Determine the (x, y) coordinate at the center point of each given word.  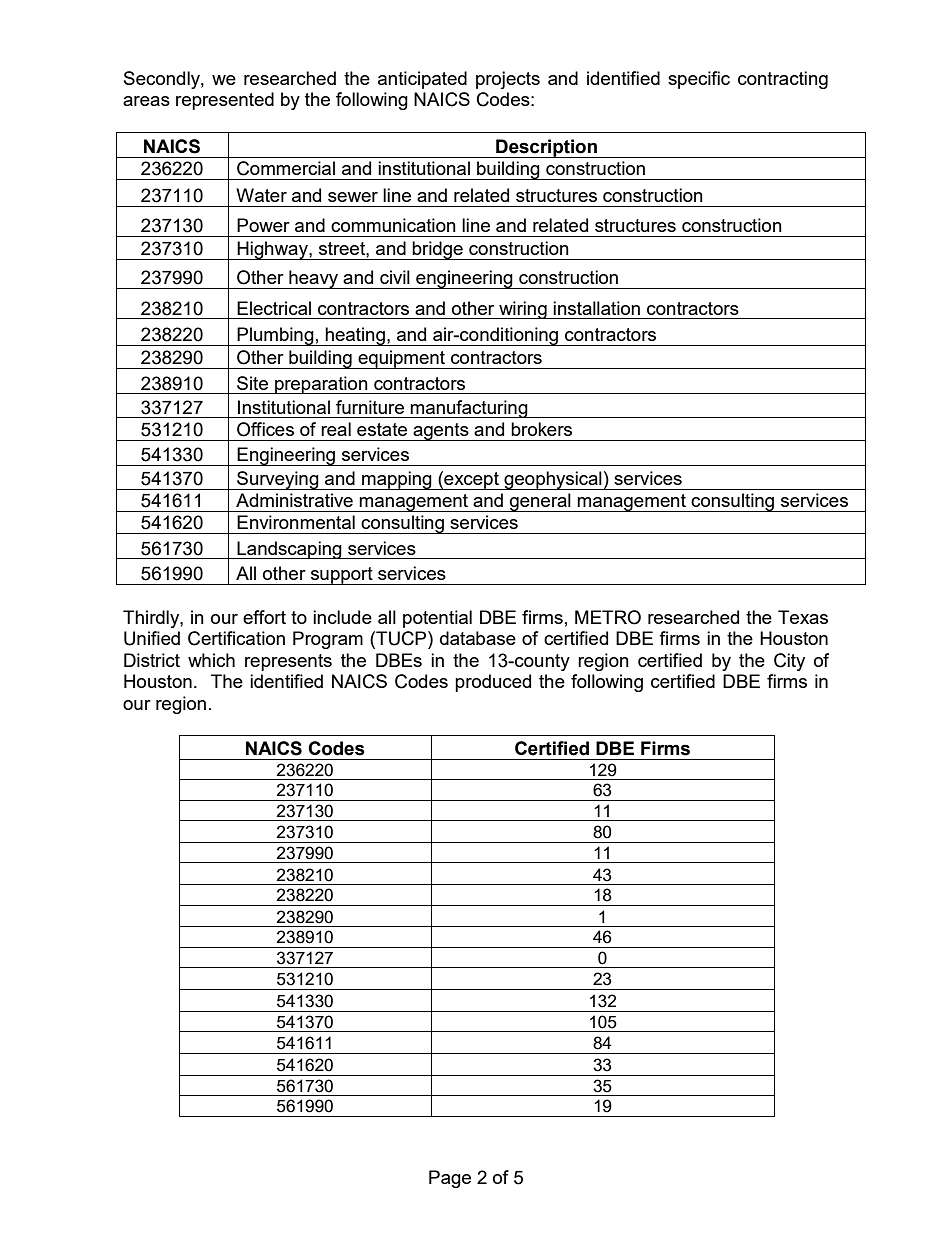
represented (225, 101)
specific (699, 80)
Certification (236, 638)
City (789, 662)
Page (450, 1179)
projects (508, 80)
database (478, 638)
